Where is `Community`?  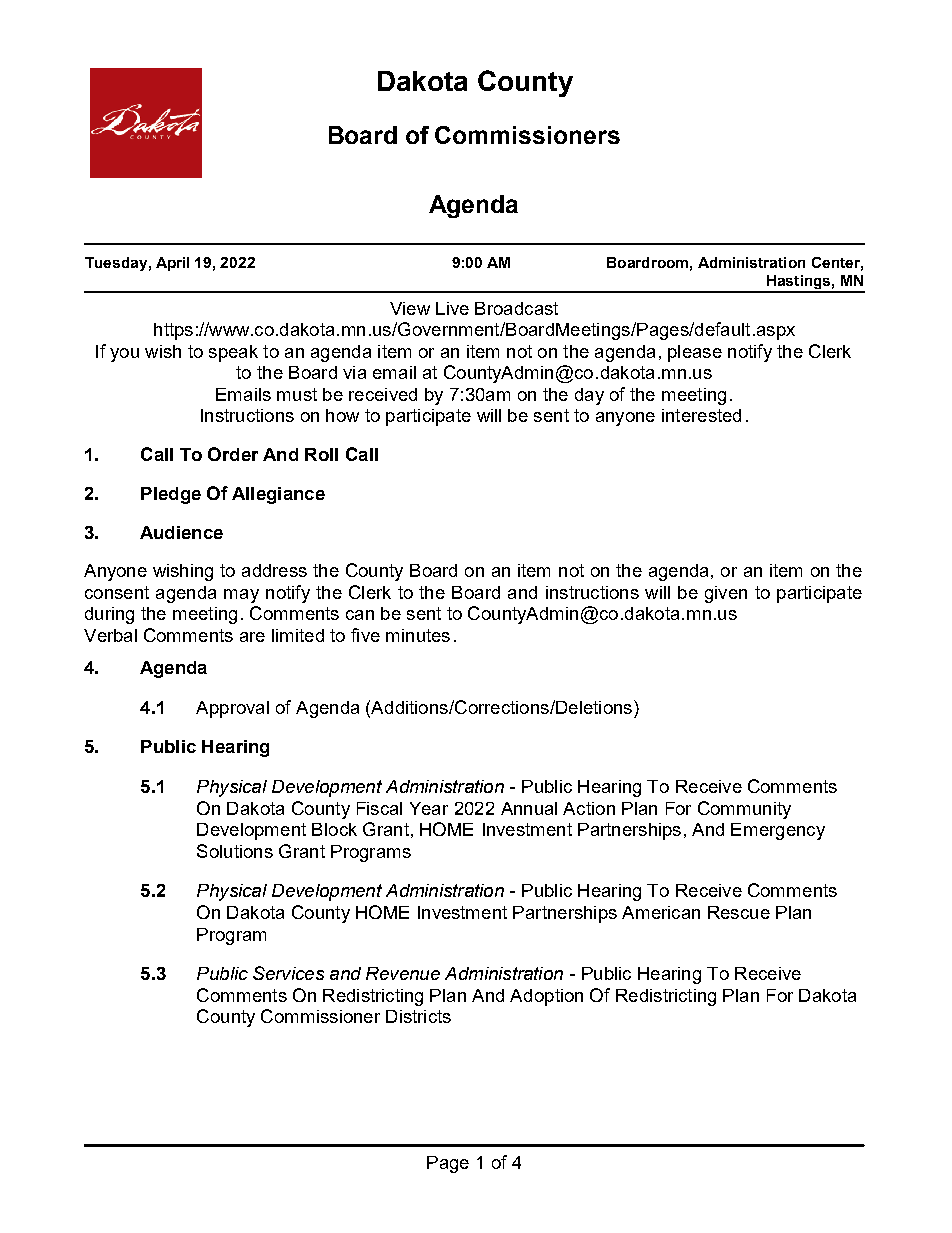
Community is located at coordinates (744, 810).
